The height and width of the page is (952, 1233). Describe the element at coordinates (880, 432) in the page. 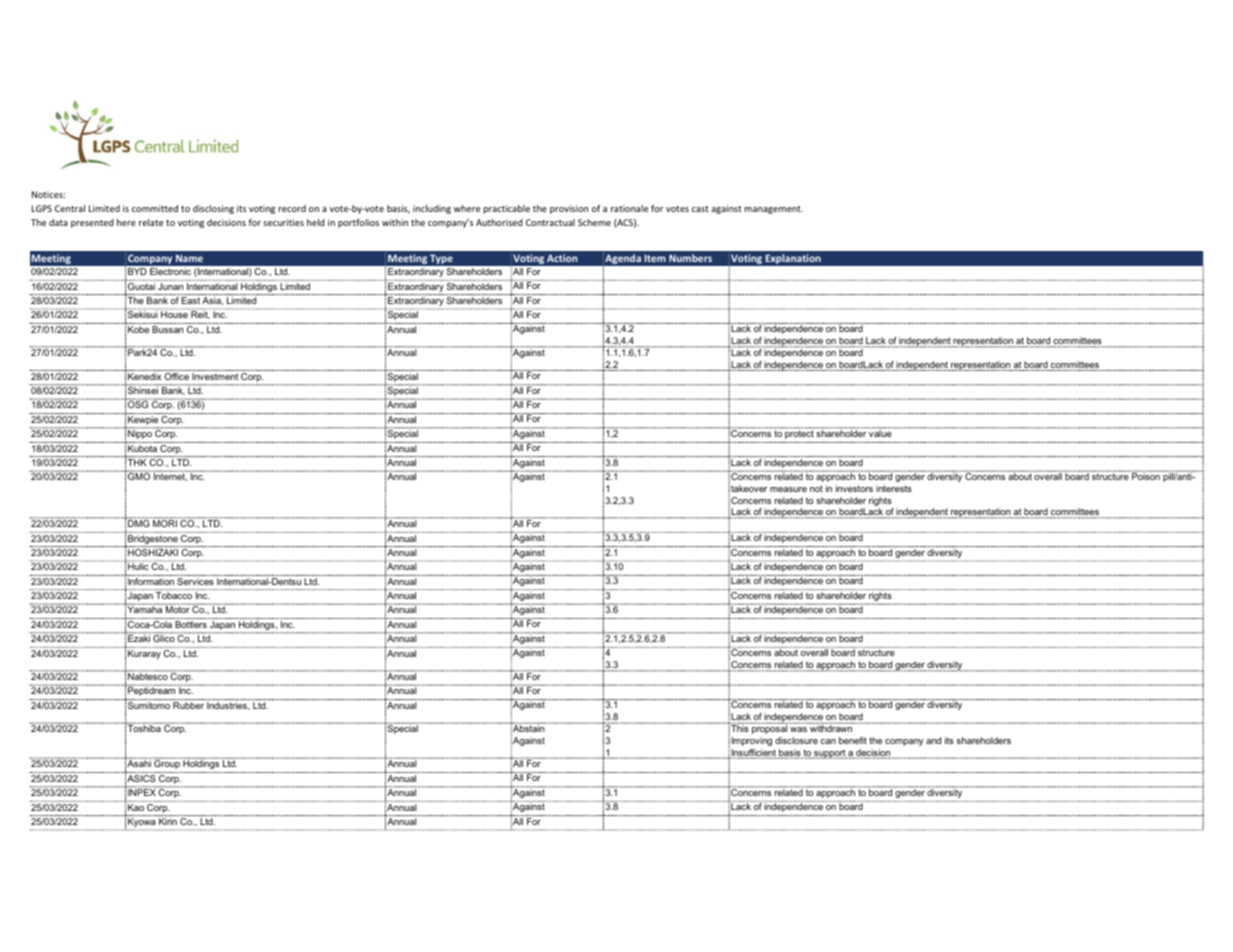

I see `value` at that location.
